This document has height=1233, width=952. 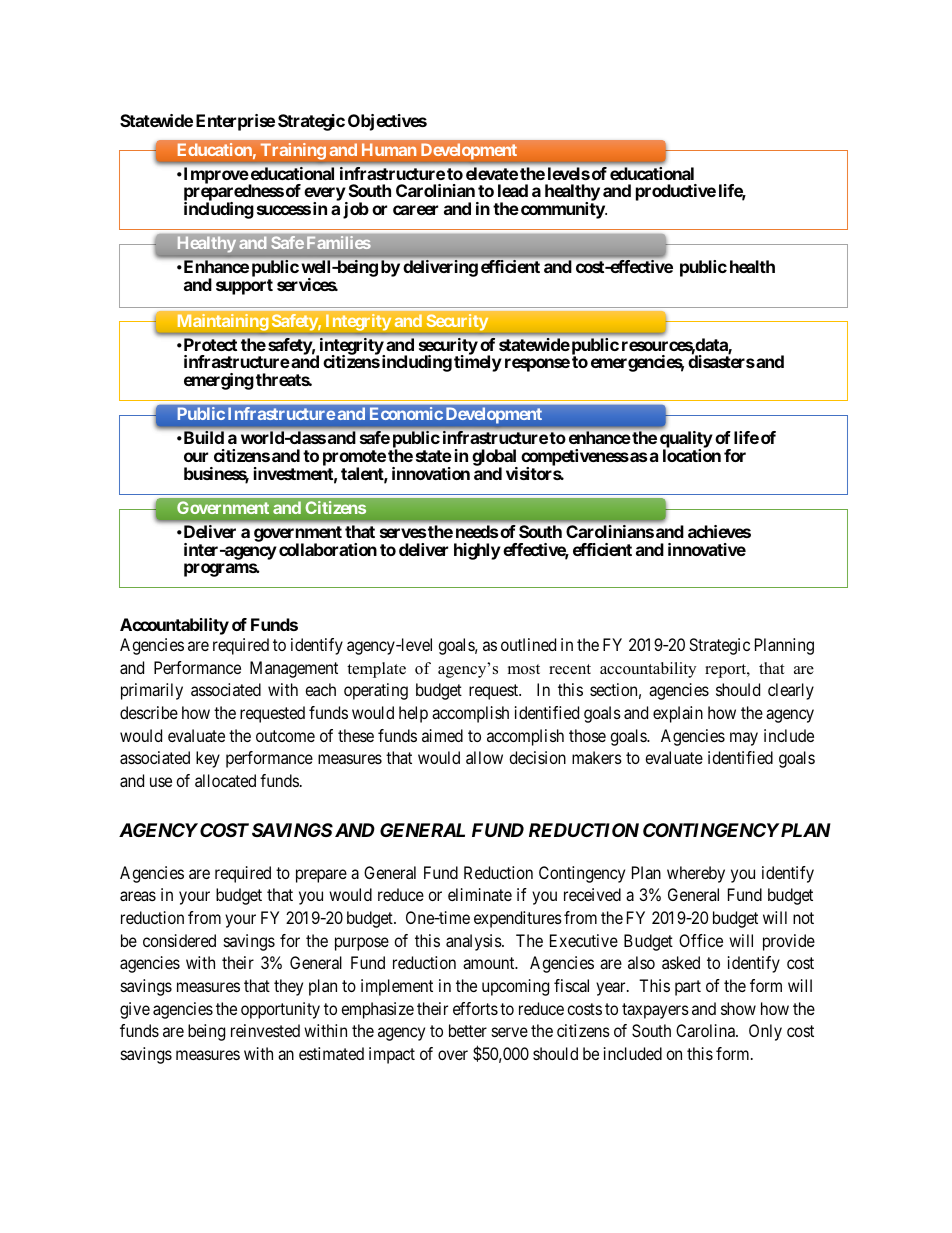 I want to click on collaboration, so click(x=328, y=549).
